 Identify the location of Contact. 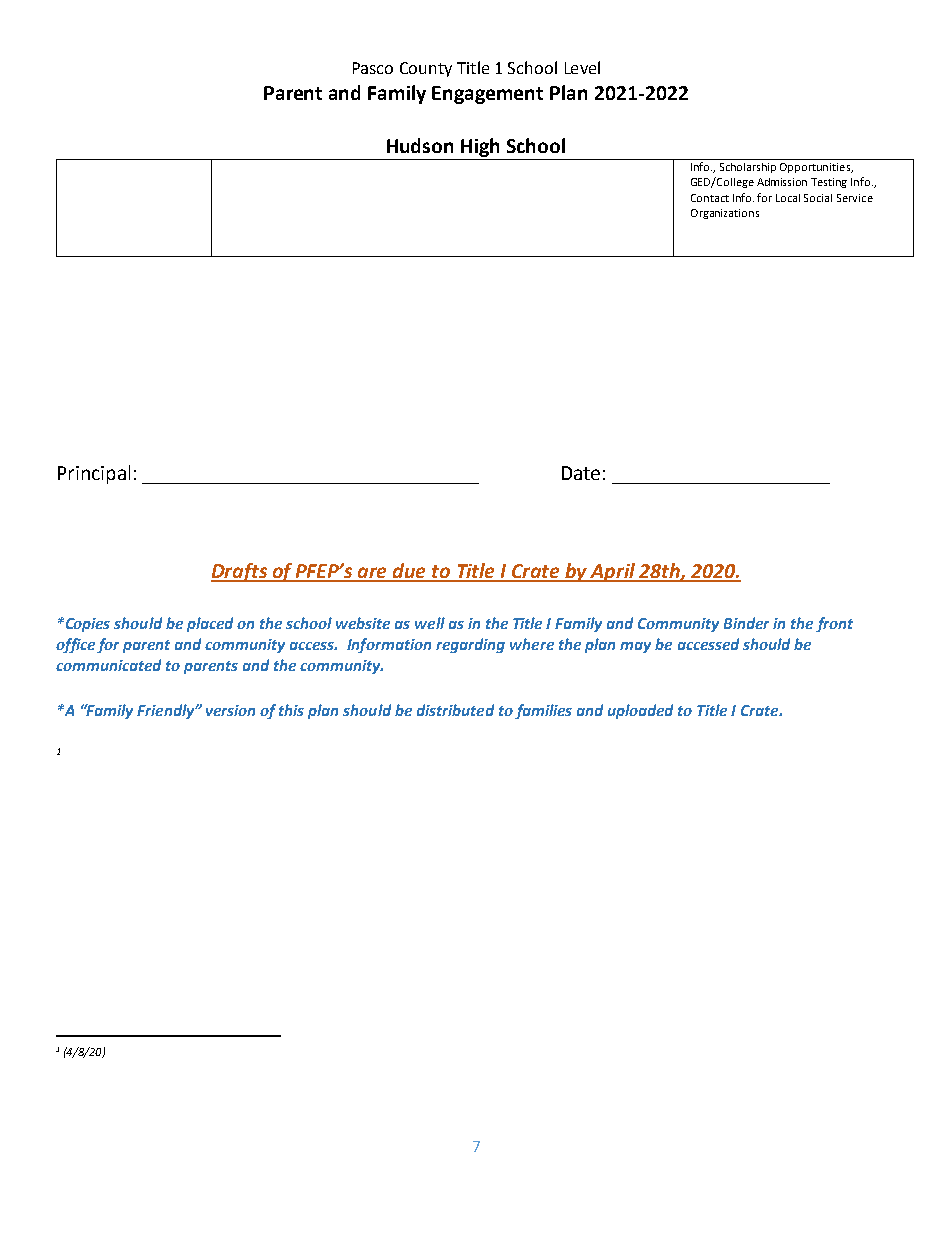
(710, 198).
